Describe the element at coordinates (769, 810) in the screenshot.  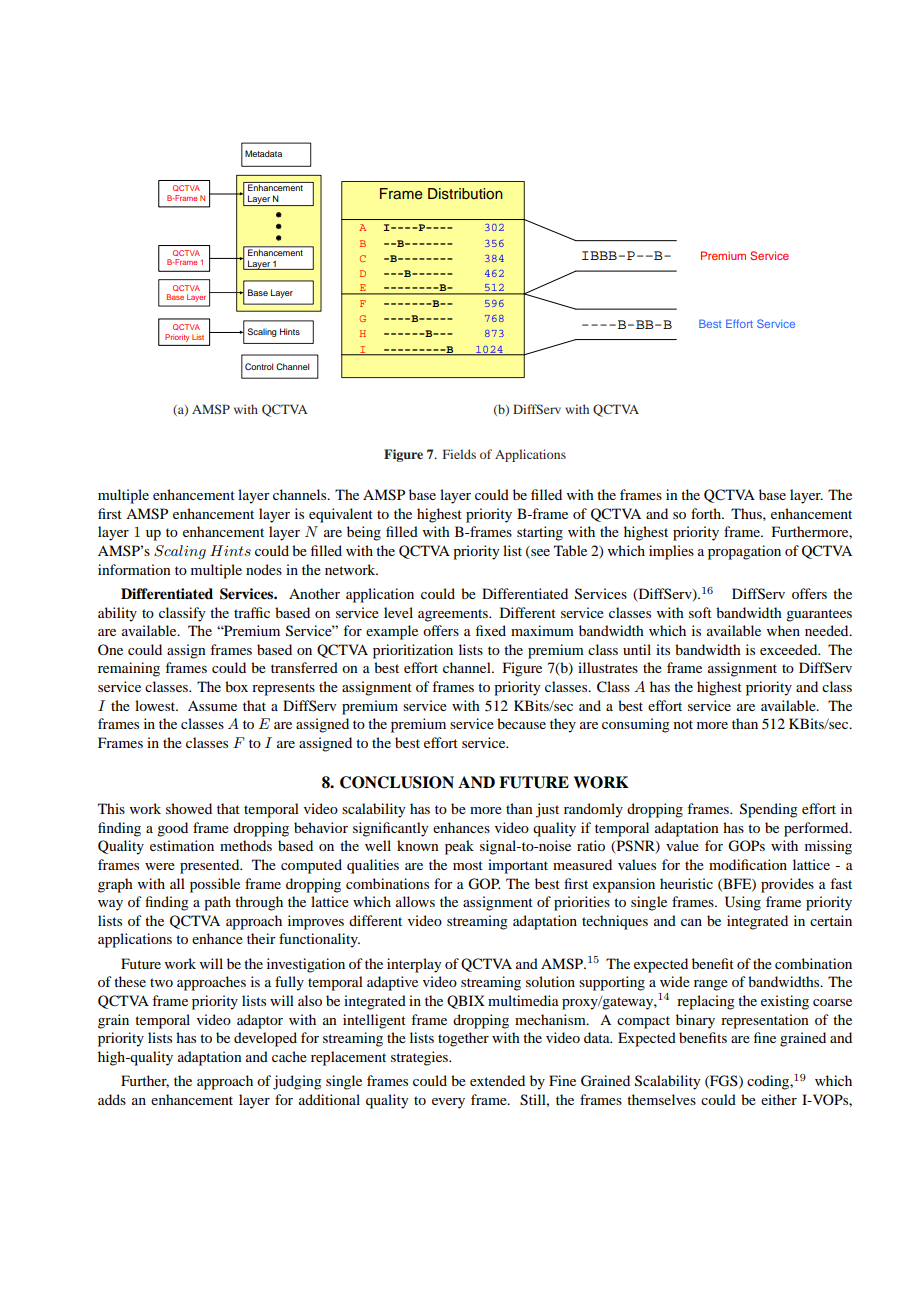
I see `Spending` at that location.
